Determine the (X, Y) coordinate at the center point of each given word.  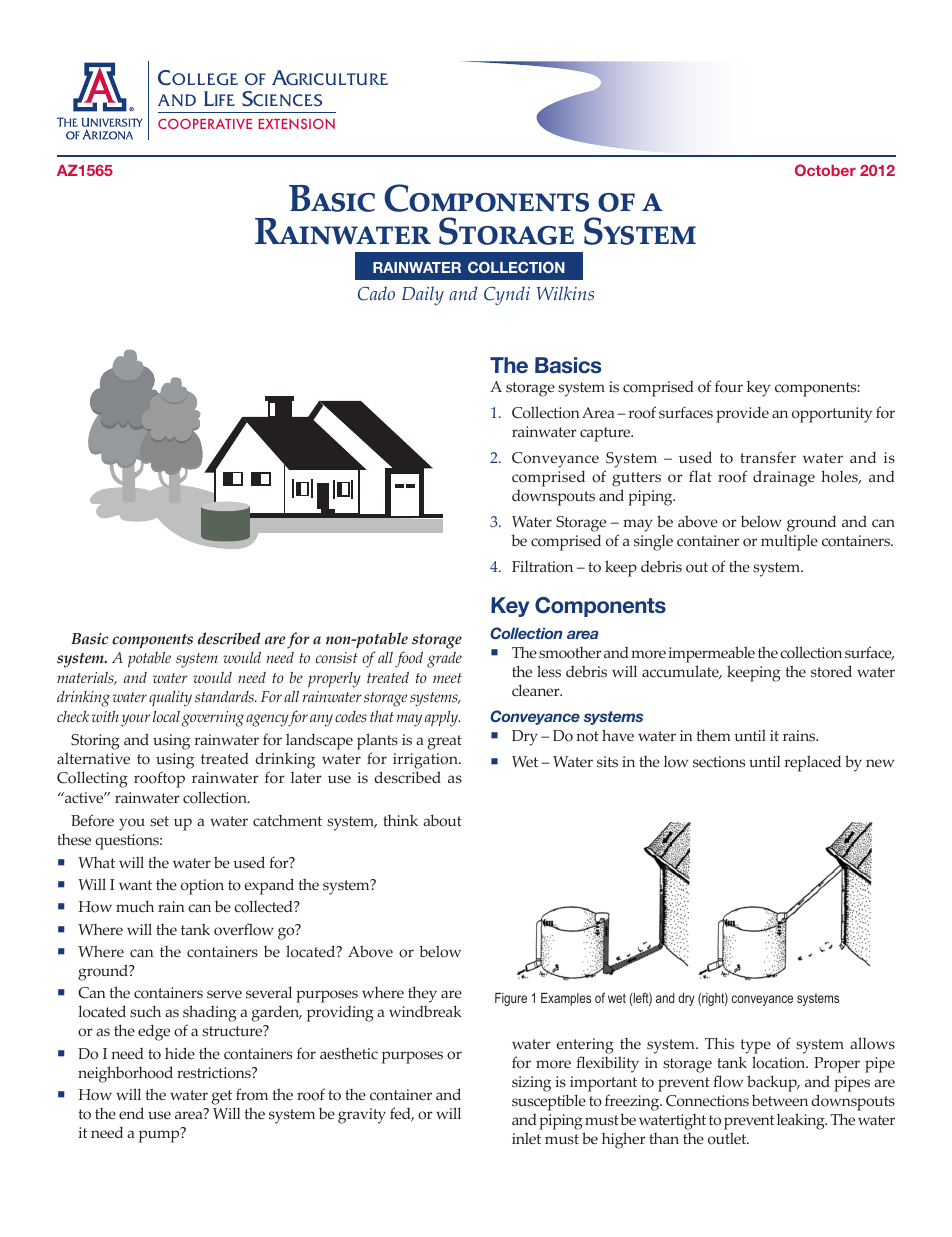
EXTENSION (297, 123)
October (825, 170)
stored (831, 671)
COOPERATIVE (205, 123)
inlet (526, 1138)
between (780, 1100)
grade (444, 660)
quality (170, 699)
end (131, 1113)
